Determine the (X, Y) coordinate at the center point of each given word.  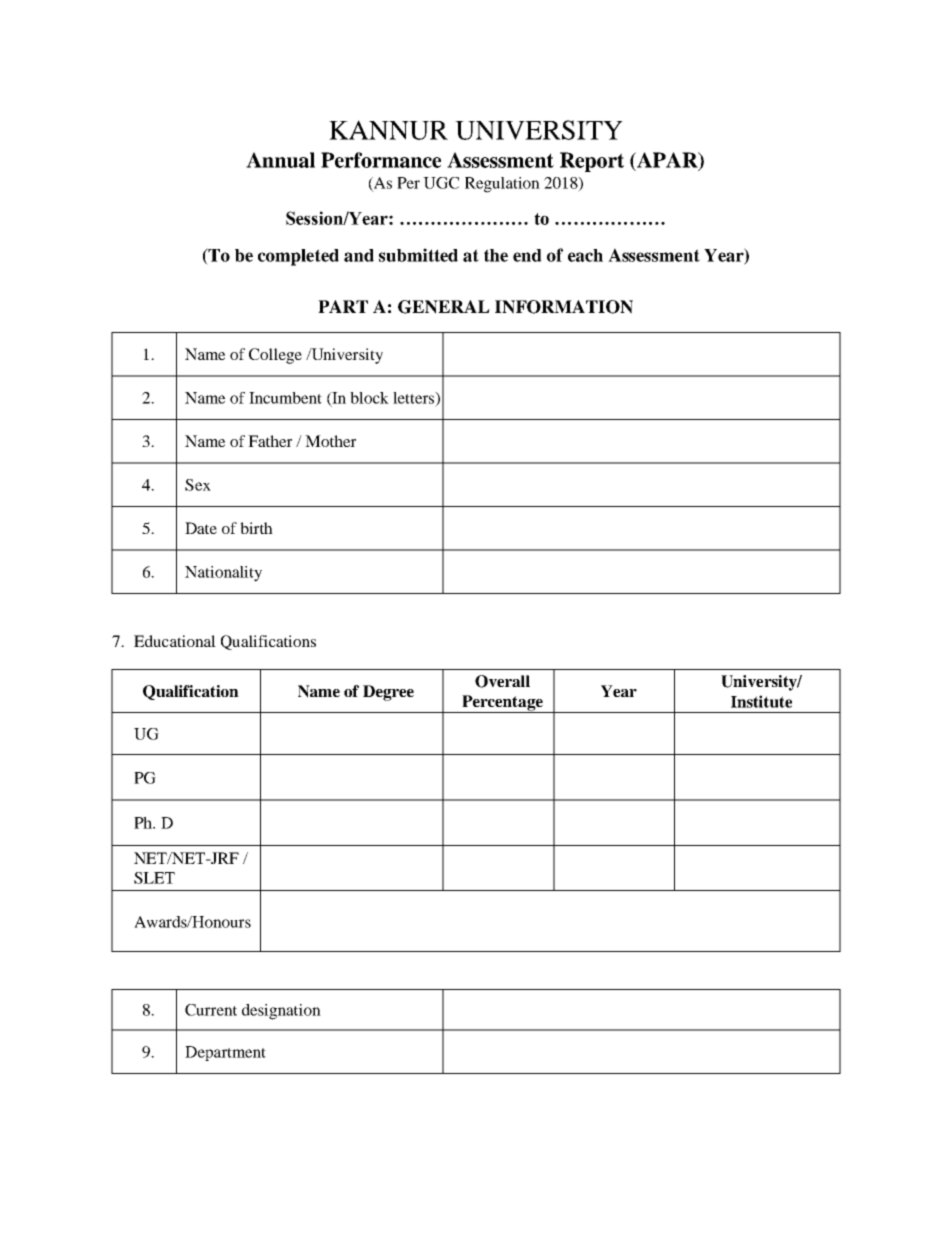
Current (211, 1010)
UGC (441, 183)
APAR (667, 161)
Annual (280, 160)
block (369, 398)
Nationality (223, 574)
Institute (761, 701)
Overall (502, 681)
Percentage (502, 704)
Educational (175, 641)
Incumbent (285, 398)
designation (281, 1012)
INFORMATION (564, 307)
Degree (388, 693)
